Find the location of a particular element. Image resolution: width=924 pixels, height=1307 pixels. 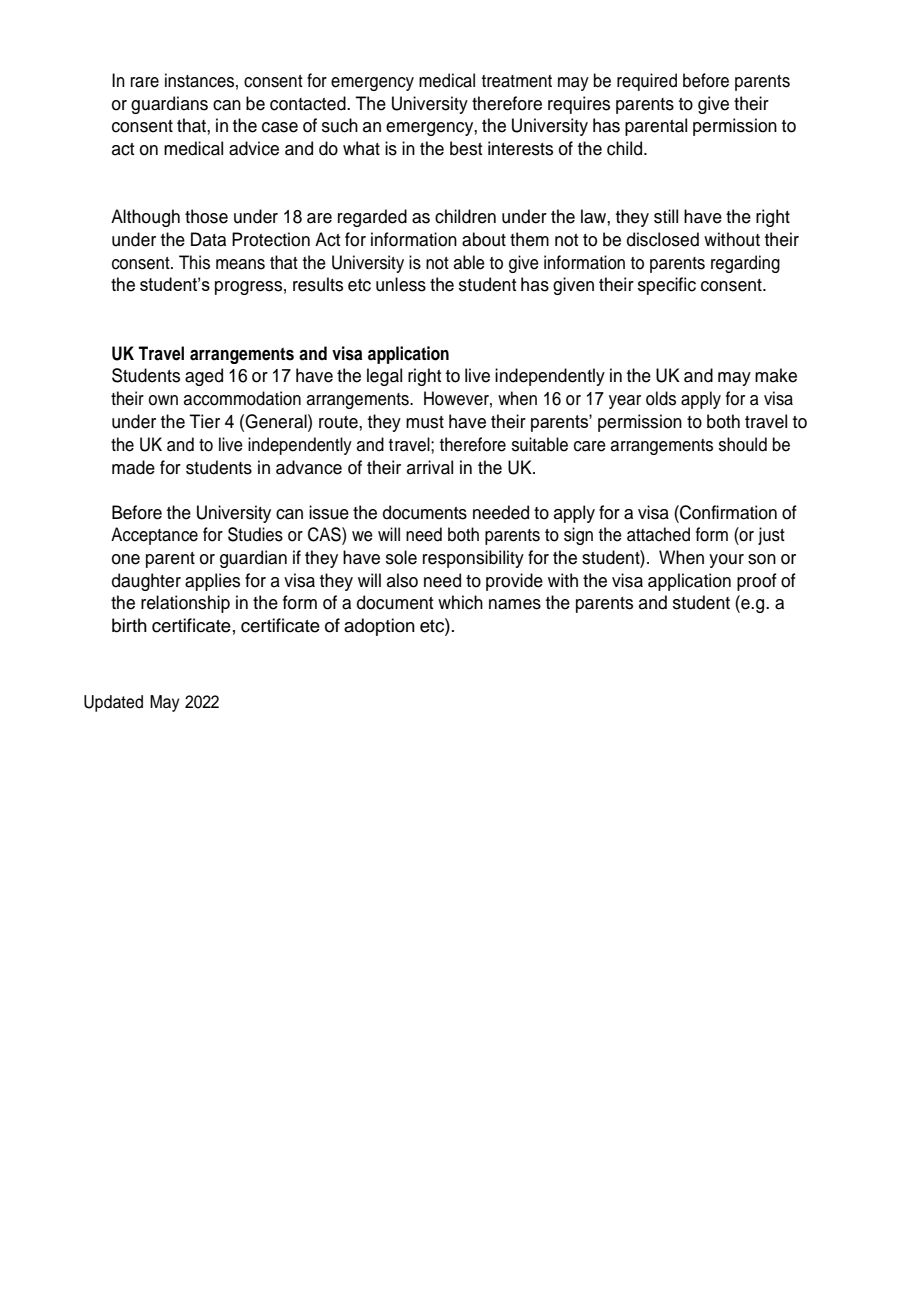

must is located at coordinates (425, 422).
